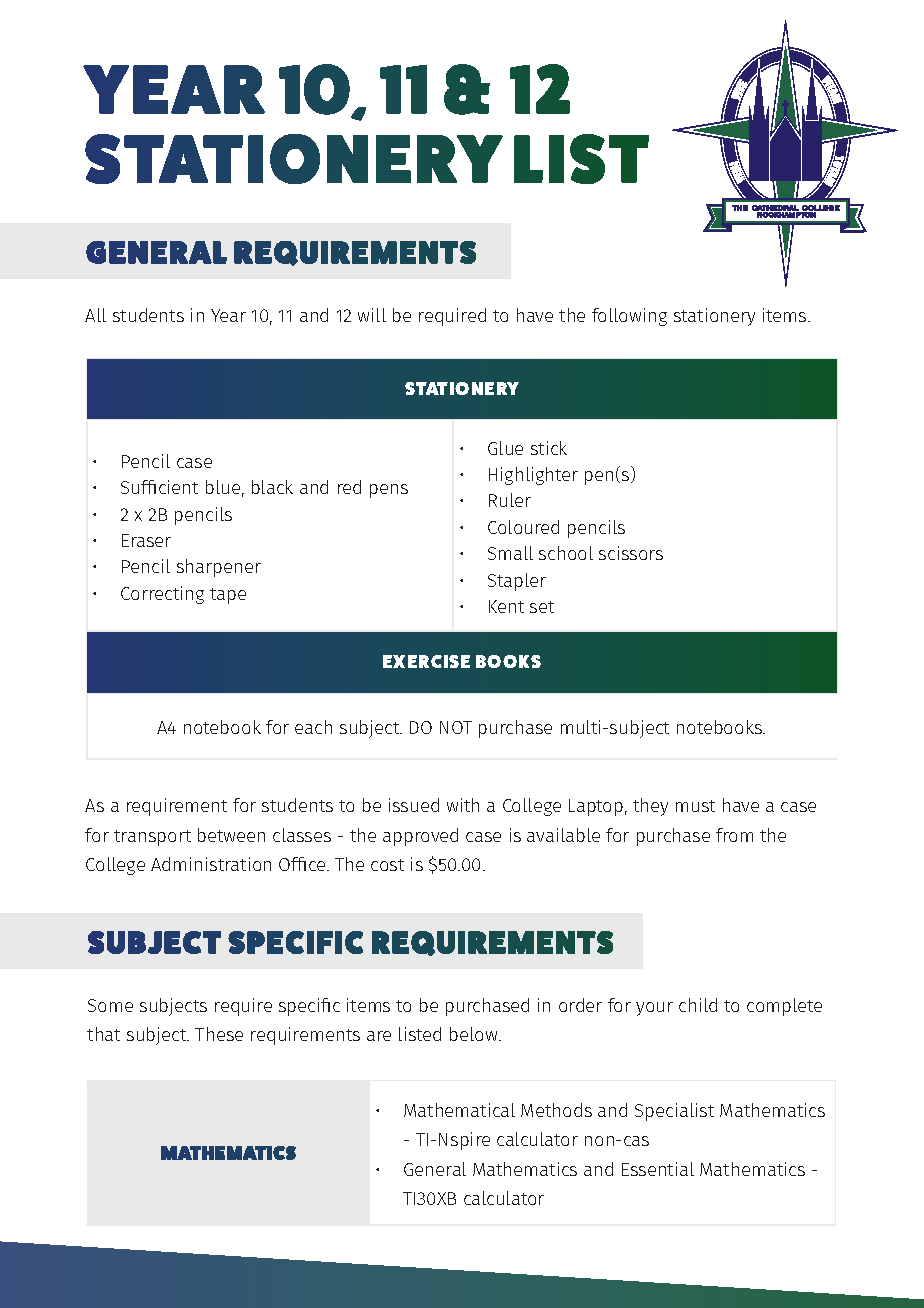 The height and width of the screenshot is (1308, 924). What do you see at coordinates (510, 553) in the screenshot?
I see `Small` at bounding box center [510, 553].
